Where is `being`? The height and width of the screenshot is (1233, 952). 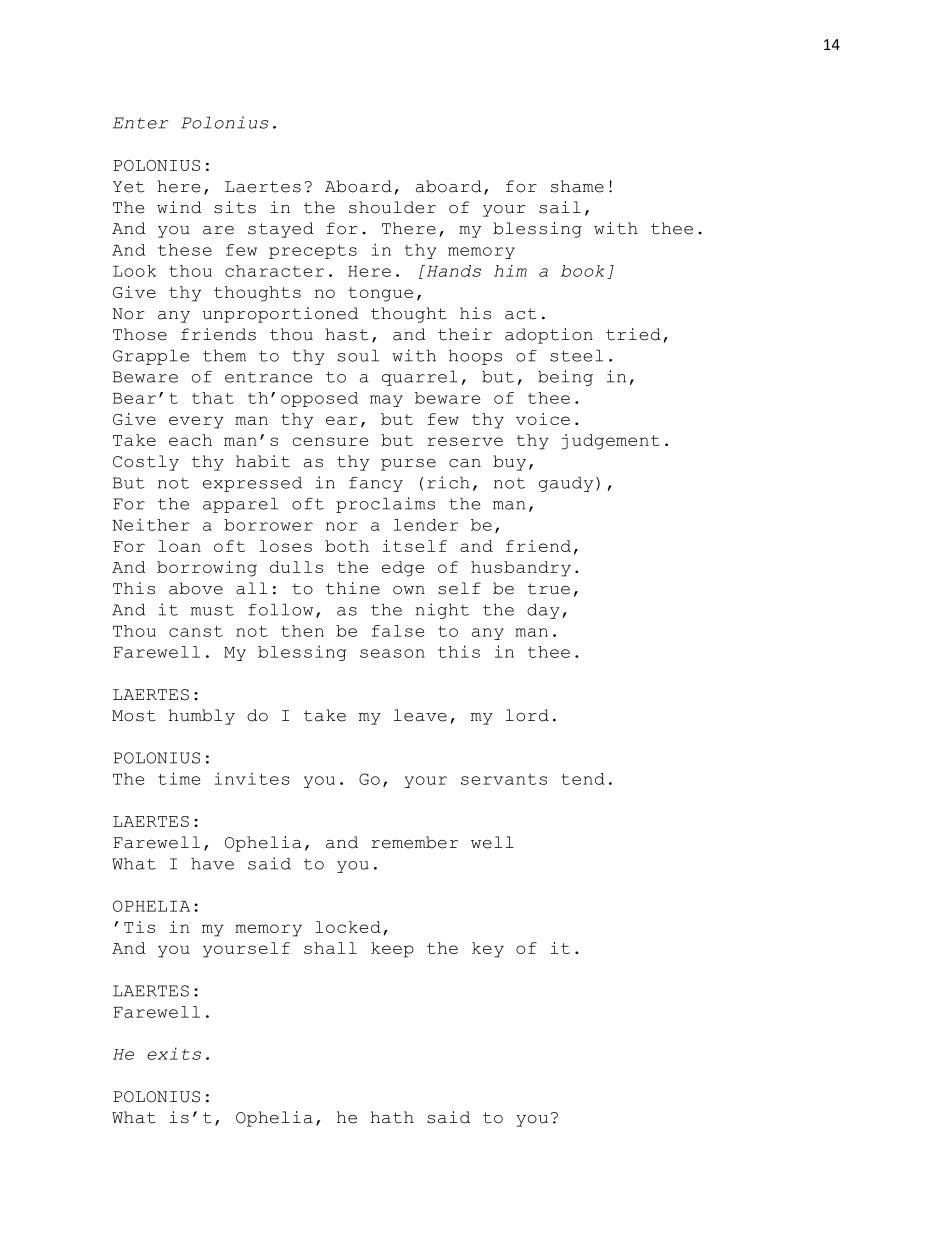
being is located at coordinates (565, 378).
